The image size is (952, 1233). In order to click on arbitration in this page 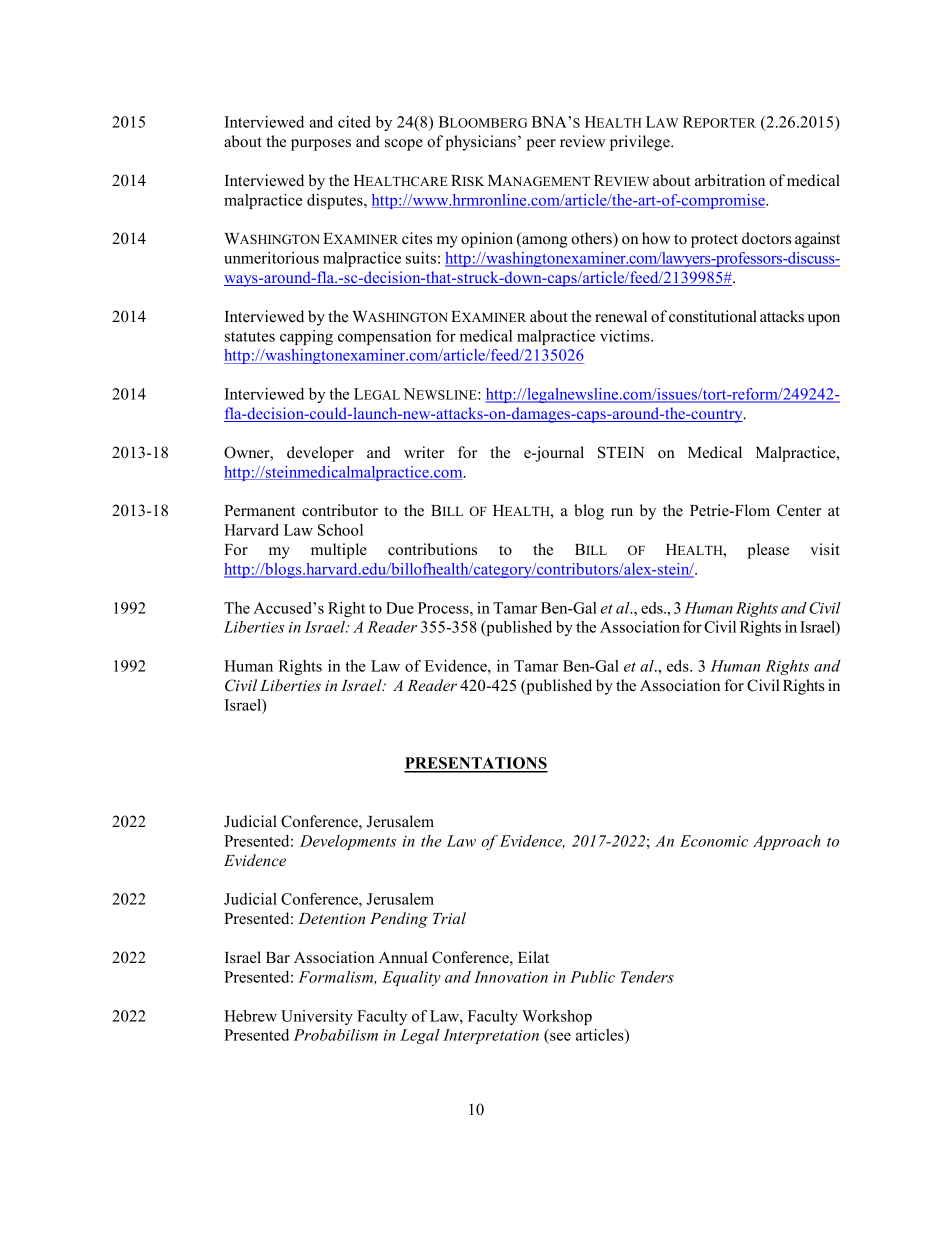, I will do `click(730, 180)`.
